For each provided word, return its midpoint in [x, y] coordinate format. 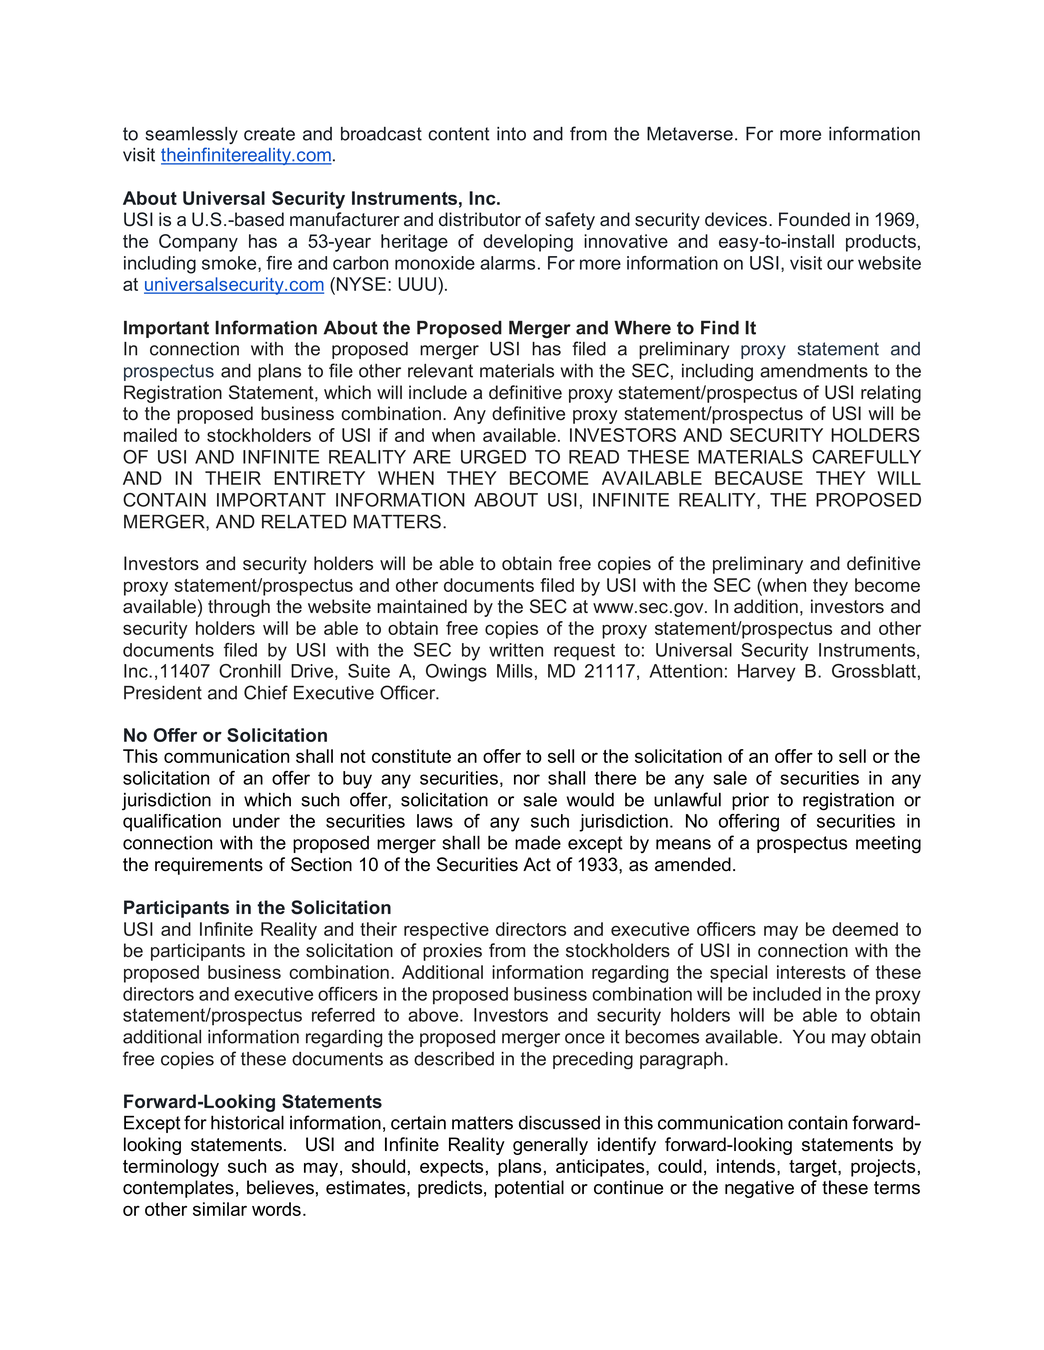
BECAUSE [759, 478]
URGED [493, 457]
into [511, 134]
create [269, 134]
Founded [814, 219]
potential [529, 1189]
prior [750, 801]
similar [220, 1209]
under [256, 821]
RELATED [304, 522]
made [538, 842]
